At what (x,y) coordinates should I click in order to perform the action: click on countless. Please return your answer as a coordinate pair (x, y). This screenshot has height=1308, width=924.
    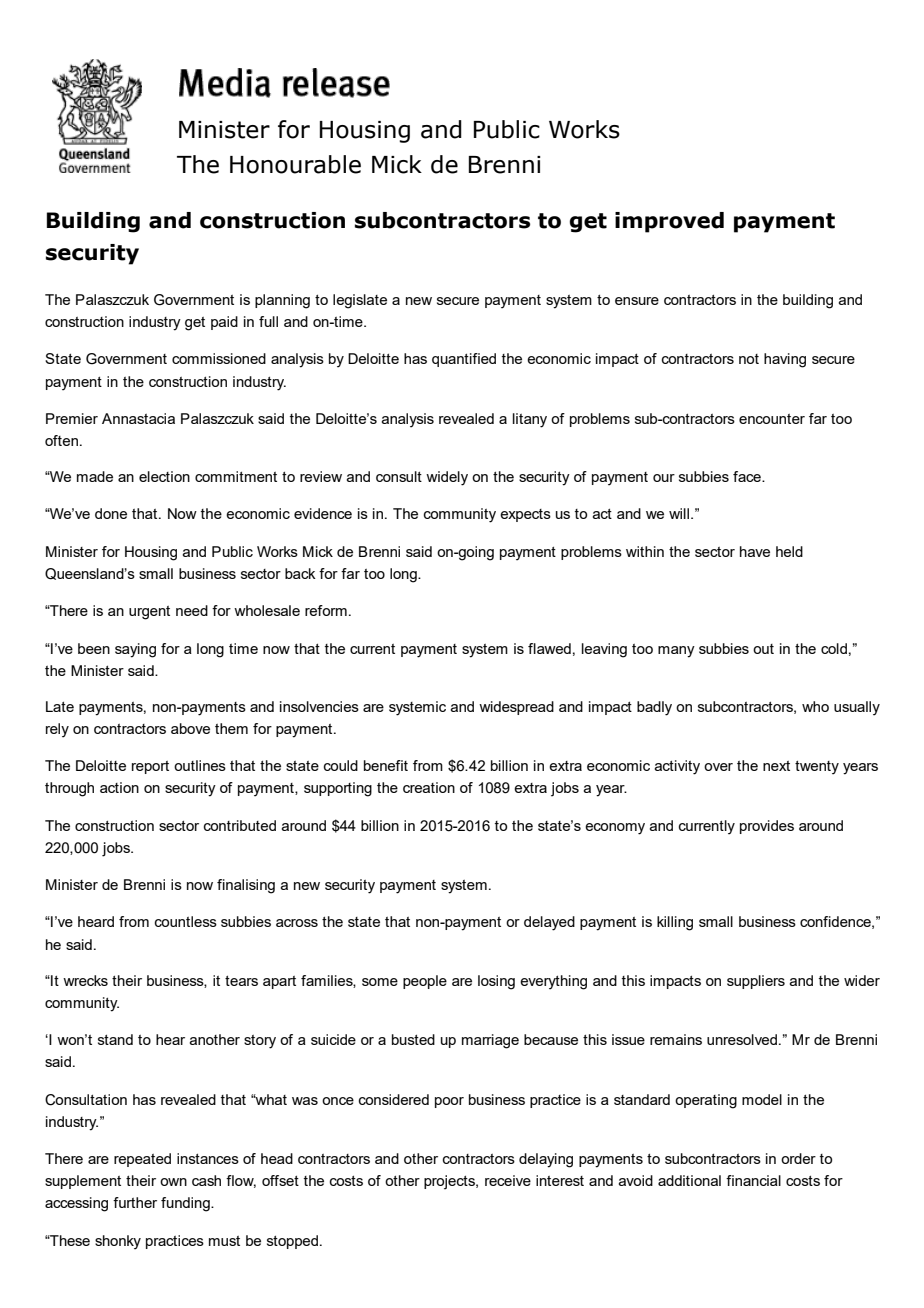
    Looking at the image, I should click on (186, 921).
